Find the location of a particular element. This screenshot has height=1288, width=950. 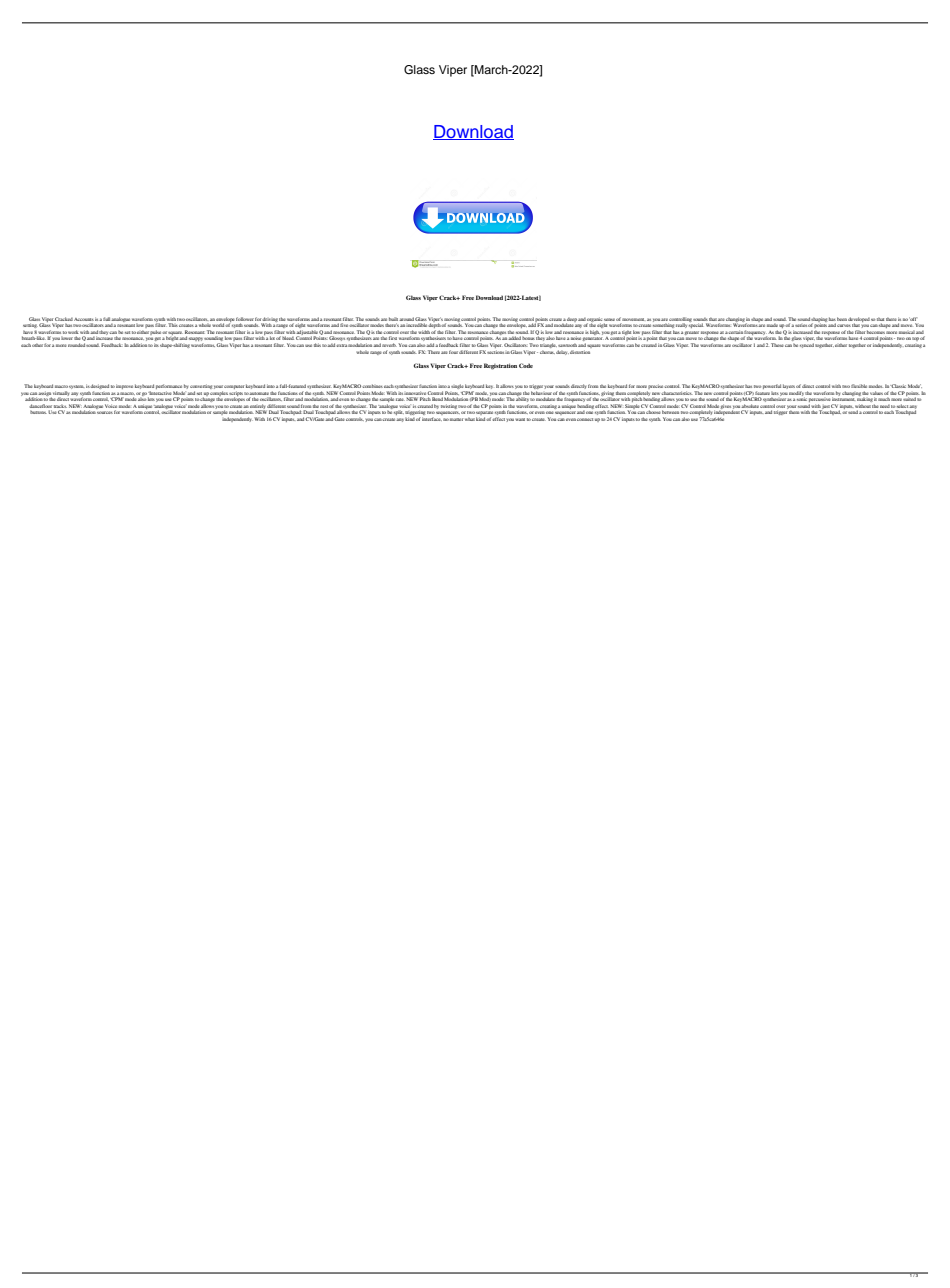

Code is located at coordinates (526, 365).
